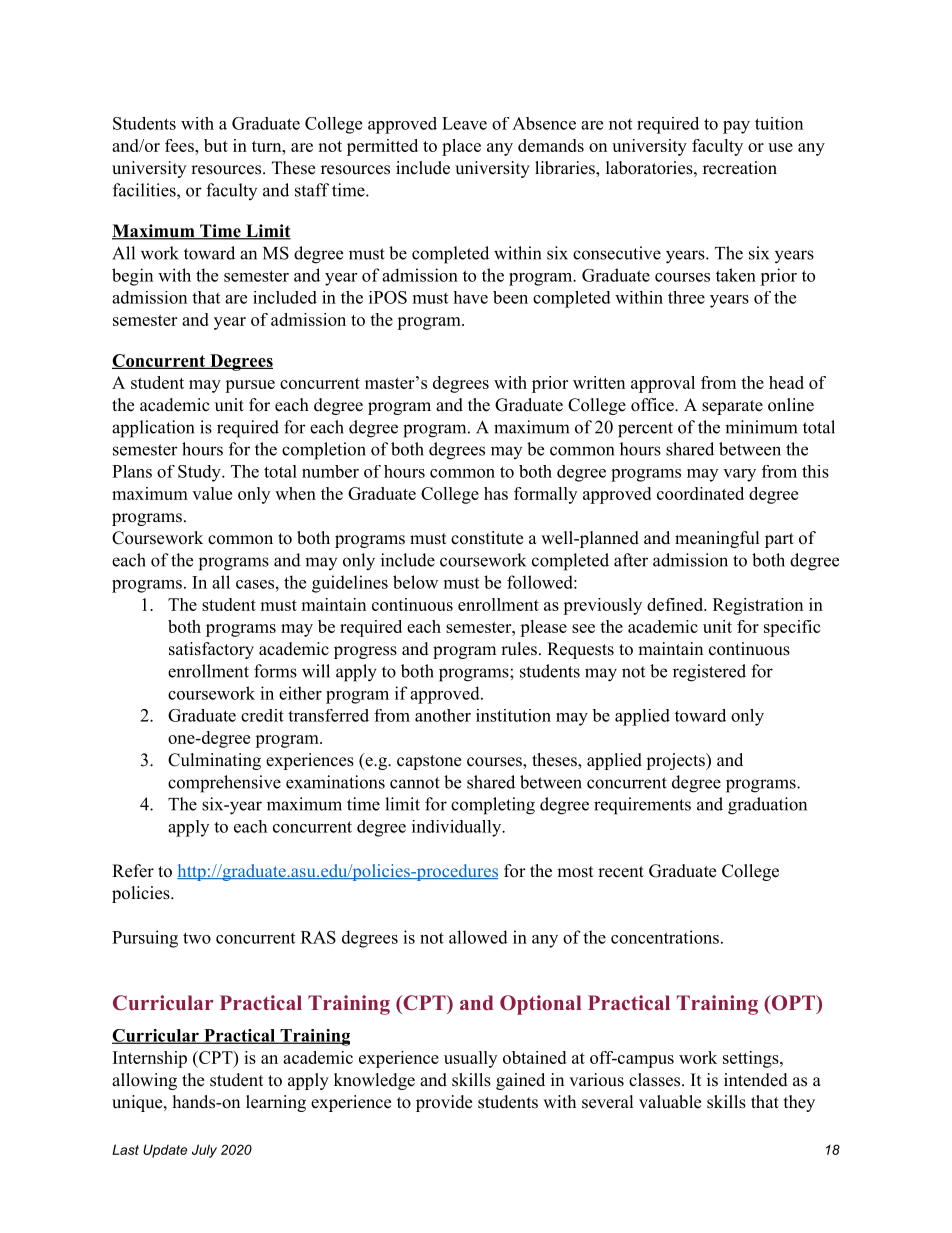 The height and width of the screenshot is (1233, 952). What do you see at coordinates (216, 145) in the screenshot?
I see `but` at bounding box center [216, 145].
